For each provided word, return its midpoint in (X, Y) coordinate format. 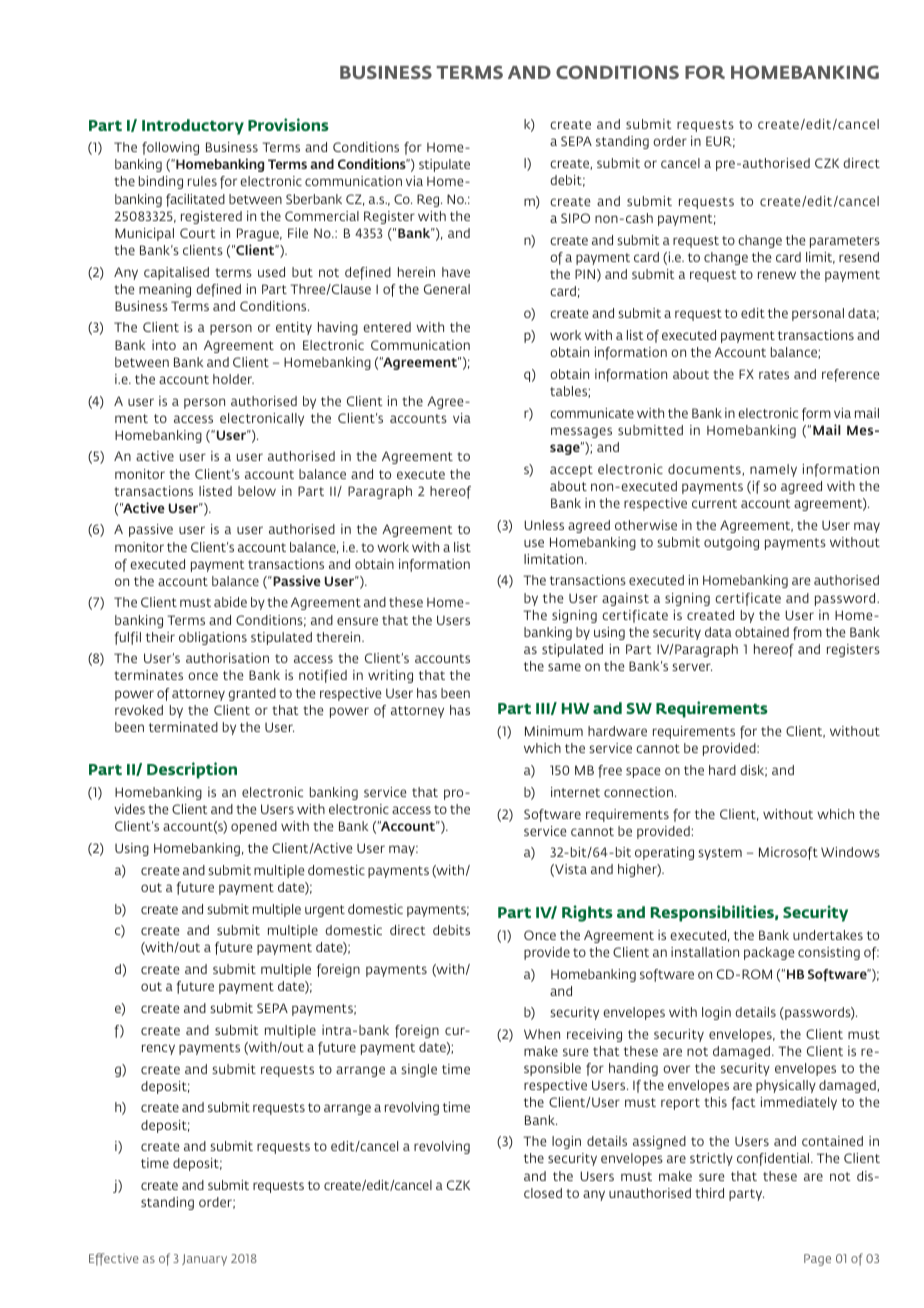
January (204, 1260)
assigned (659, 1142)
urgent (325, 911)
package (769, 953)
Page (817, 1260)
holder (233, 379)
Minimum (554, 731)
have (456, 272)
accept (571, 471)
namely (773, 470)
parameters (845, 242)
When (542, 1034)
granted (252, 694)
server (692, 667)
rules (202, 181)
